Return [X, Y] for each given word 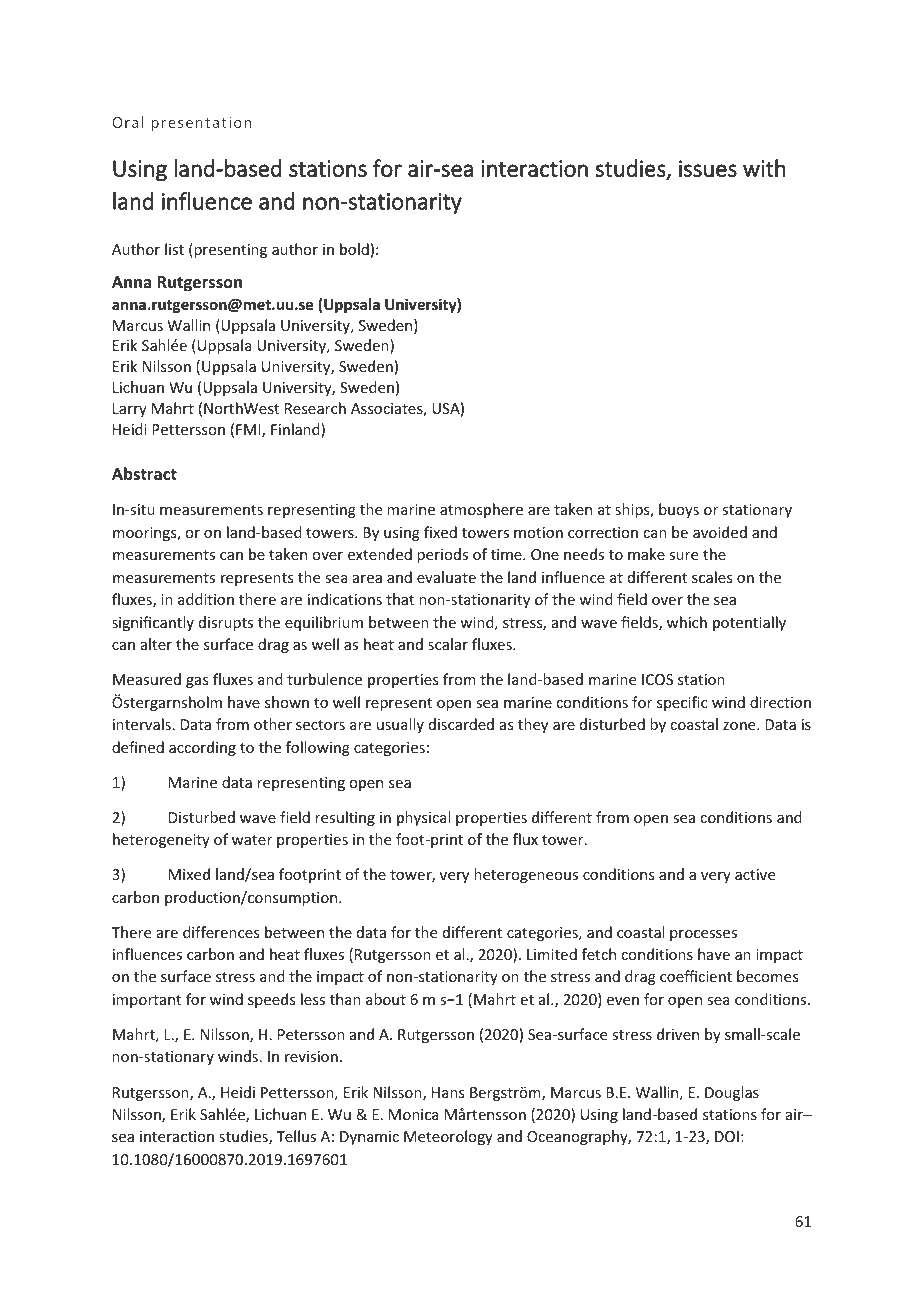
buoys [679, 510]
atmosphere [481, 510]
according [202, 748]
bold [354, 249]
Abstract [144, 473]
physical [423, 818]
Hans [448, 1092]
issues [708, 168]
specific [682, 703]
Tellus [296, 1136]
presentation [201, 124]
